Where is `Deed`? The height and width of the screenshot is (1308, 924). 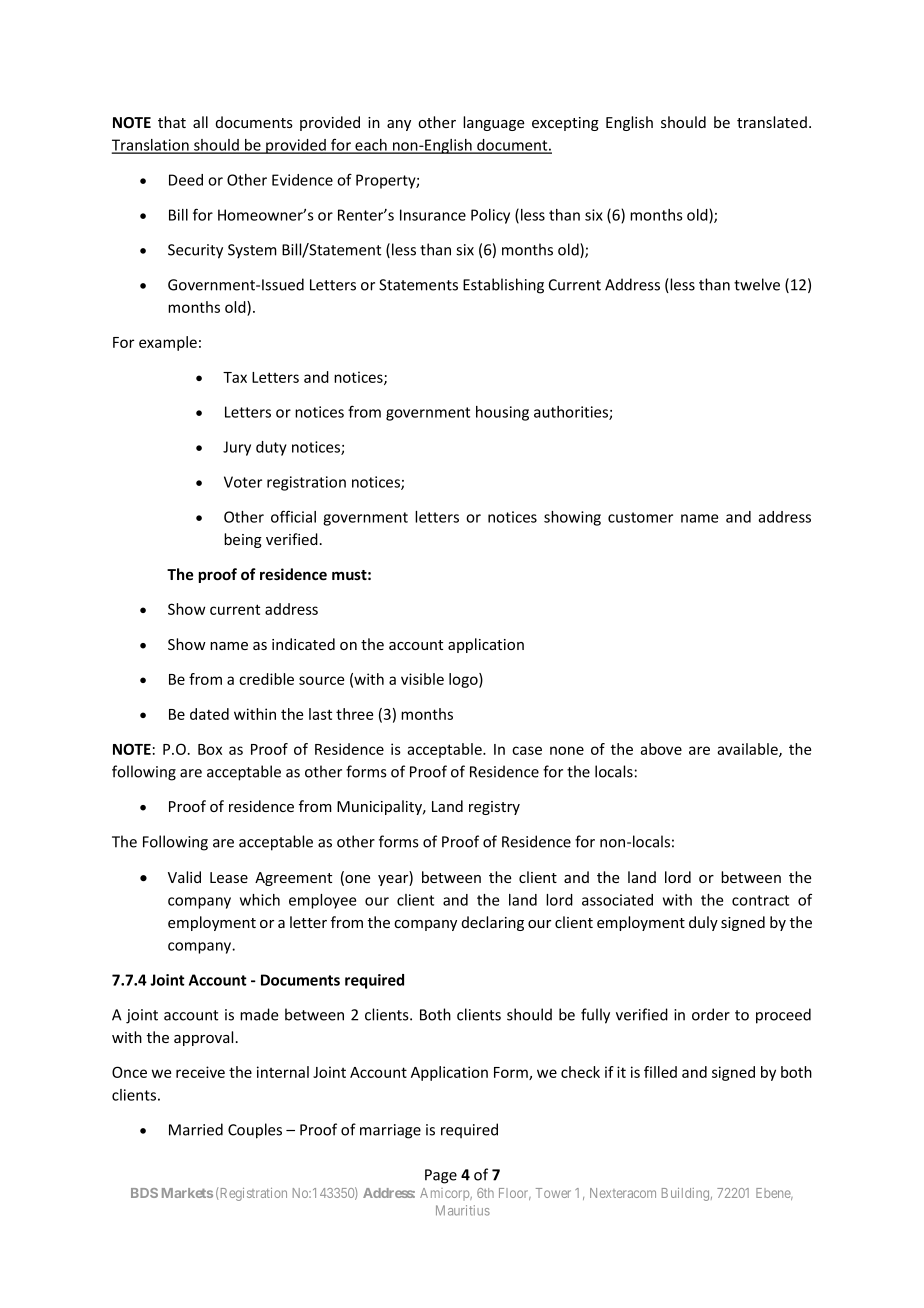
Deed is located at coordinates (186, 180).
